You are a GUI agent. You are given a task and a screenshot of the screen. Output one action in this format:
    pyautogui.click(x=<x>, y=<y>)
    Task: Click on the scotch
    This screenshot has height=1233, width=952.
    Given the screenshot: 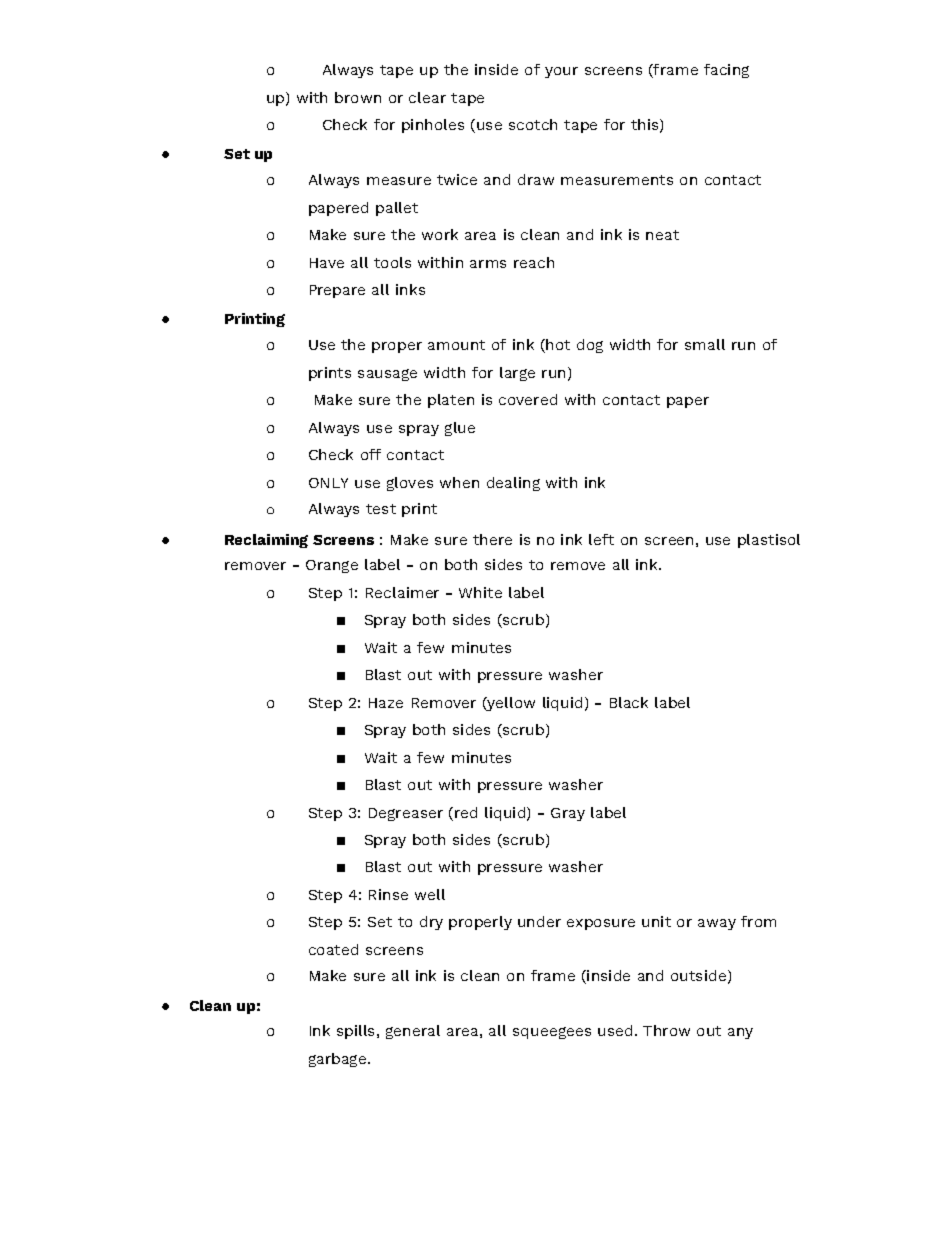 What is the action you would take?
    pyautogui.click(x=533, y=124)
